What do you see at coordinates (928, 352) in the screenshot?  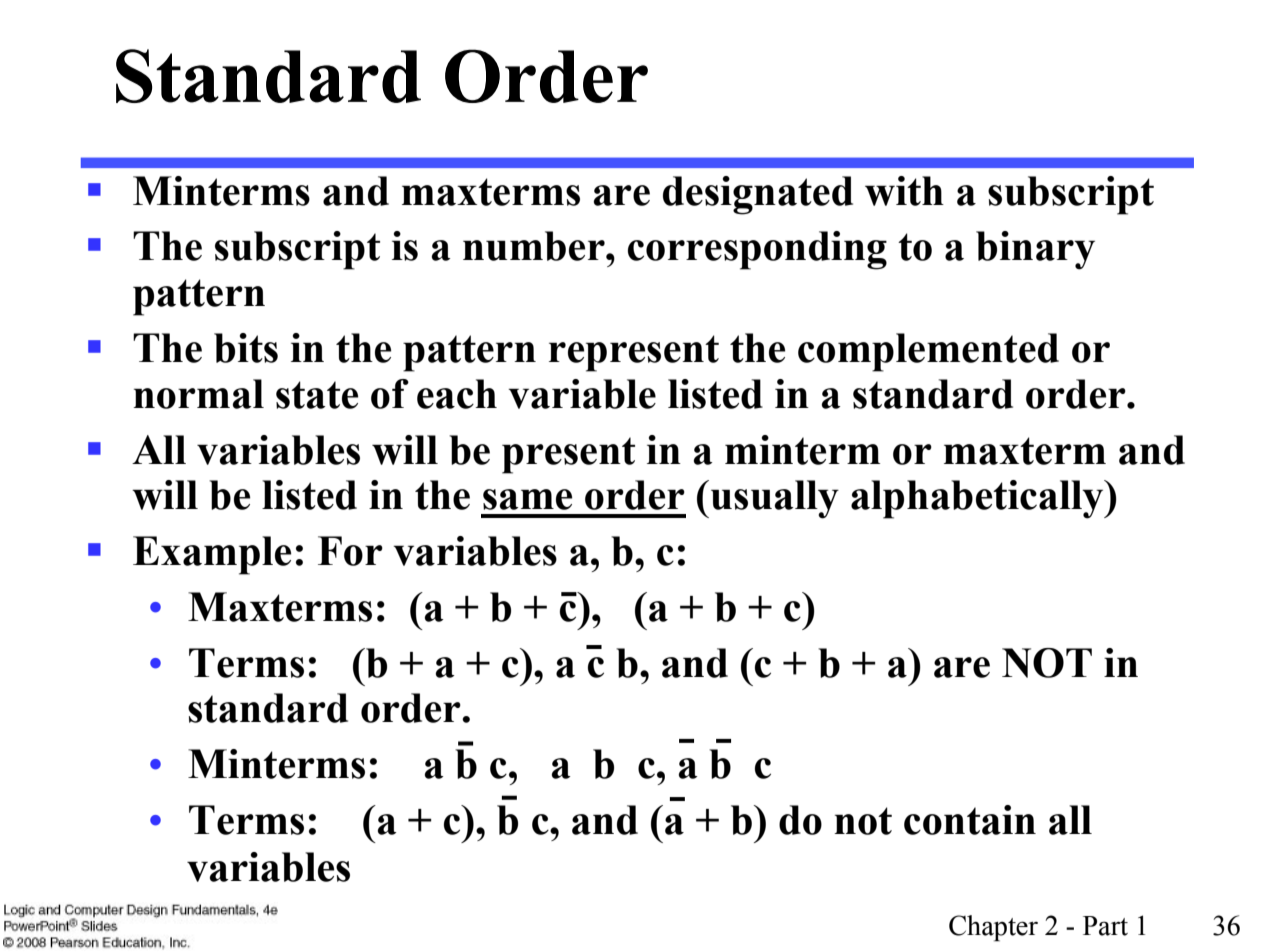 I see `complemented` at bounding box center [928, 352].
